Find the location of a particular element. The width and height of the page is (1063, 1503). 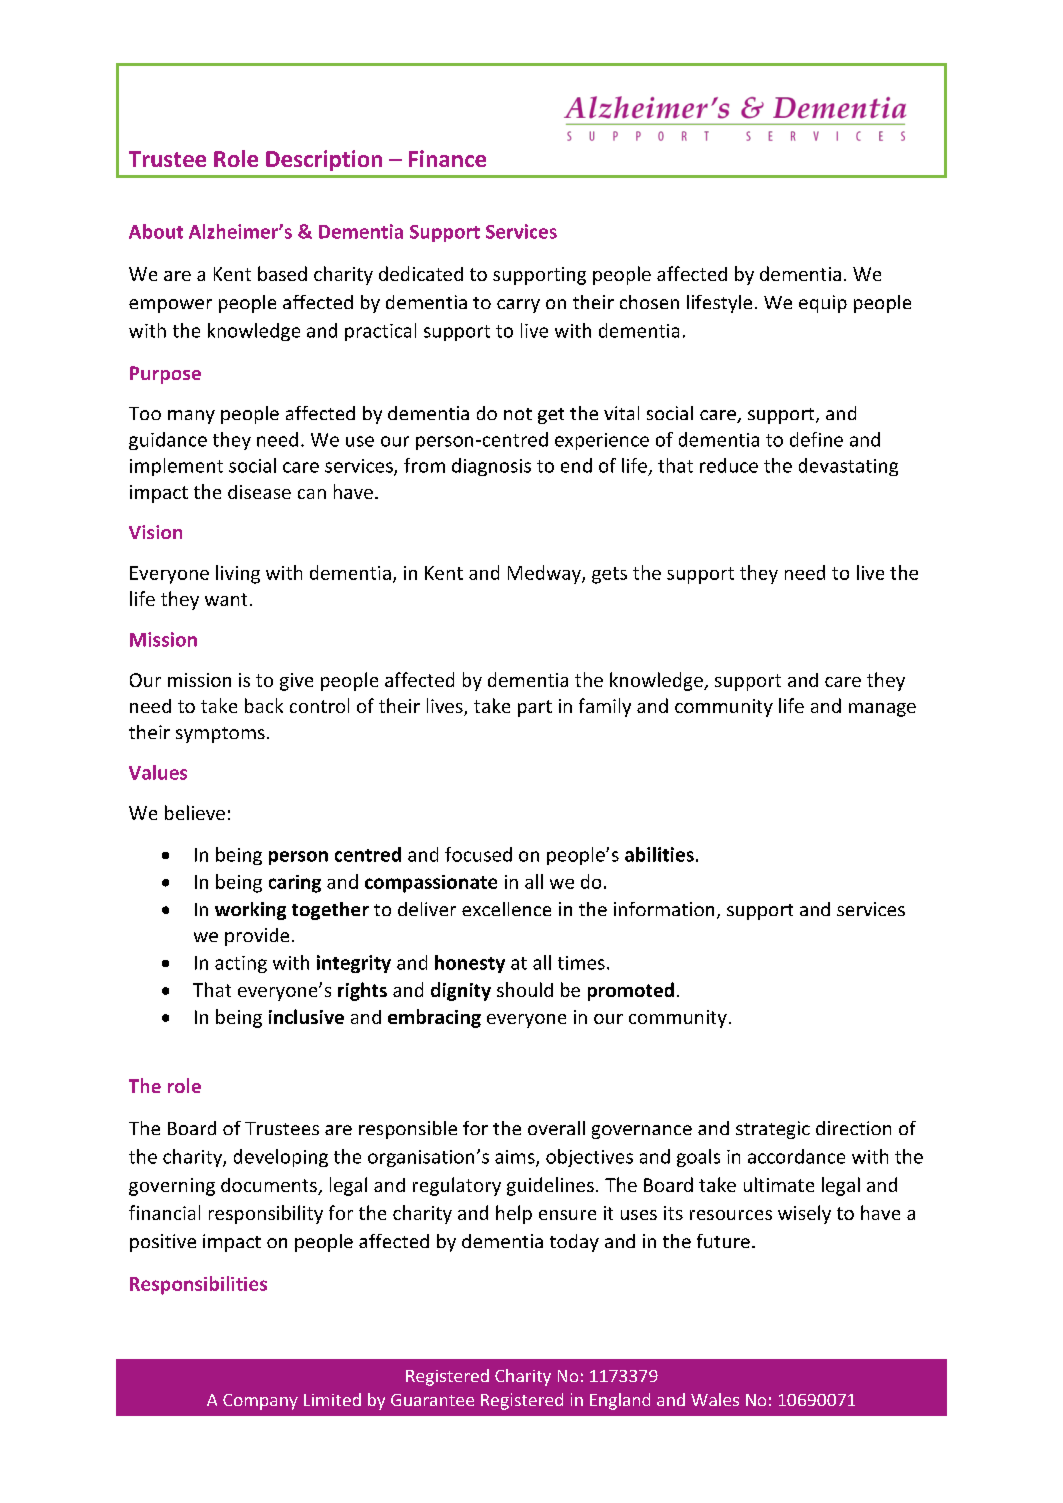

Company is located at coordinates (260, 1402).
